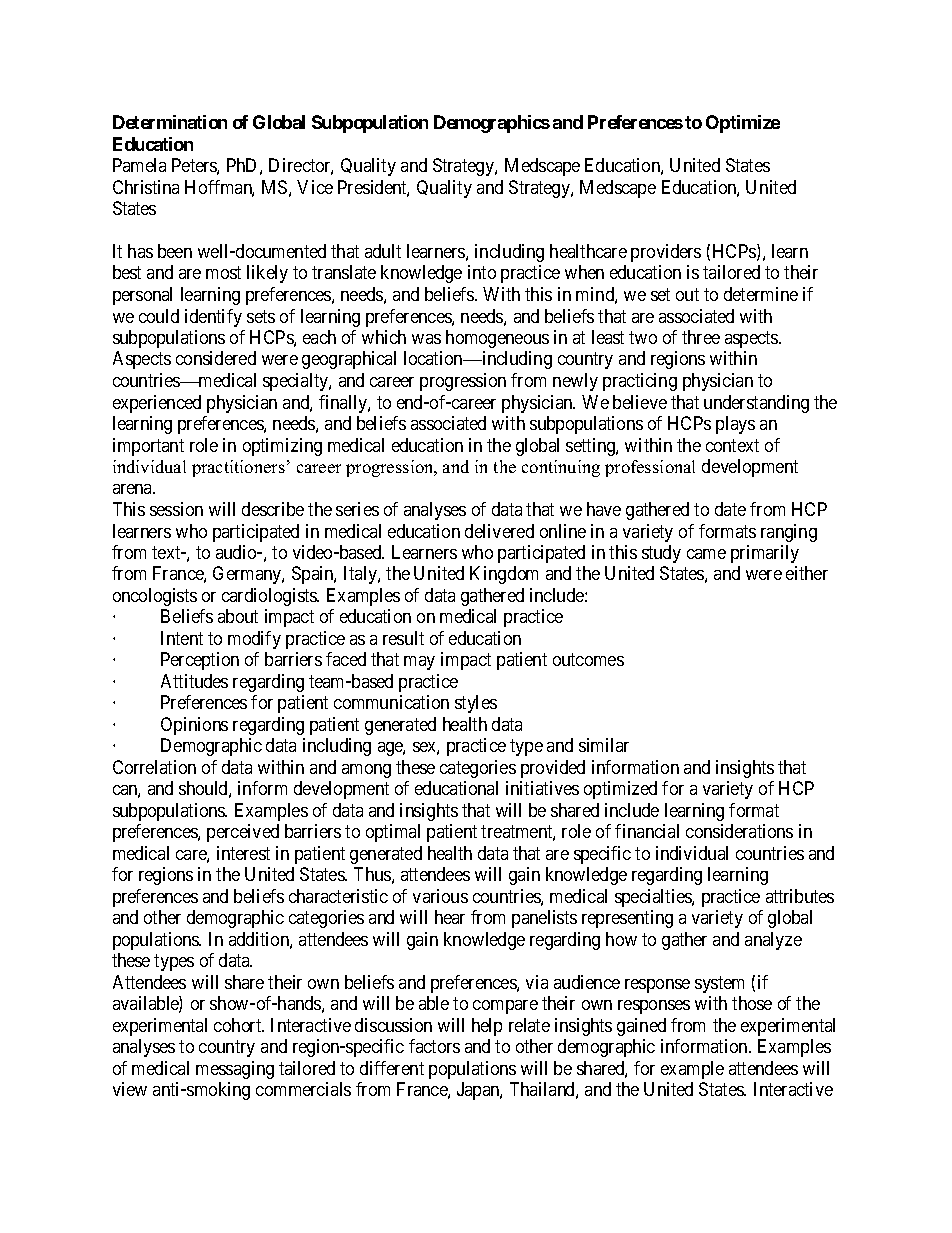 This screenshot has width=952, height=1233. What do you see at coordinates (243, 833) in the screenshot?
I see `perceived` at bounding box center [243, 833].
